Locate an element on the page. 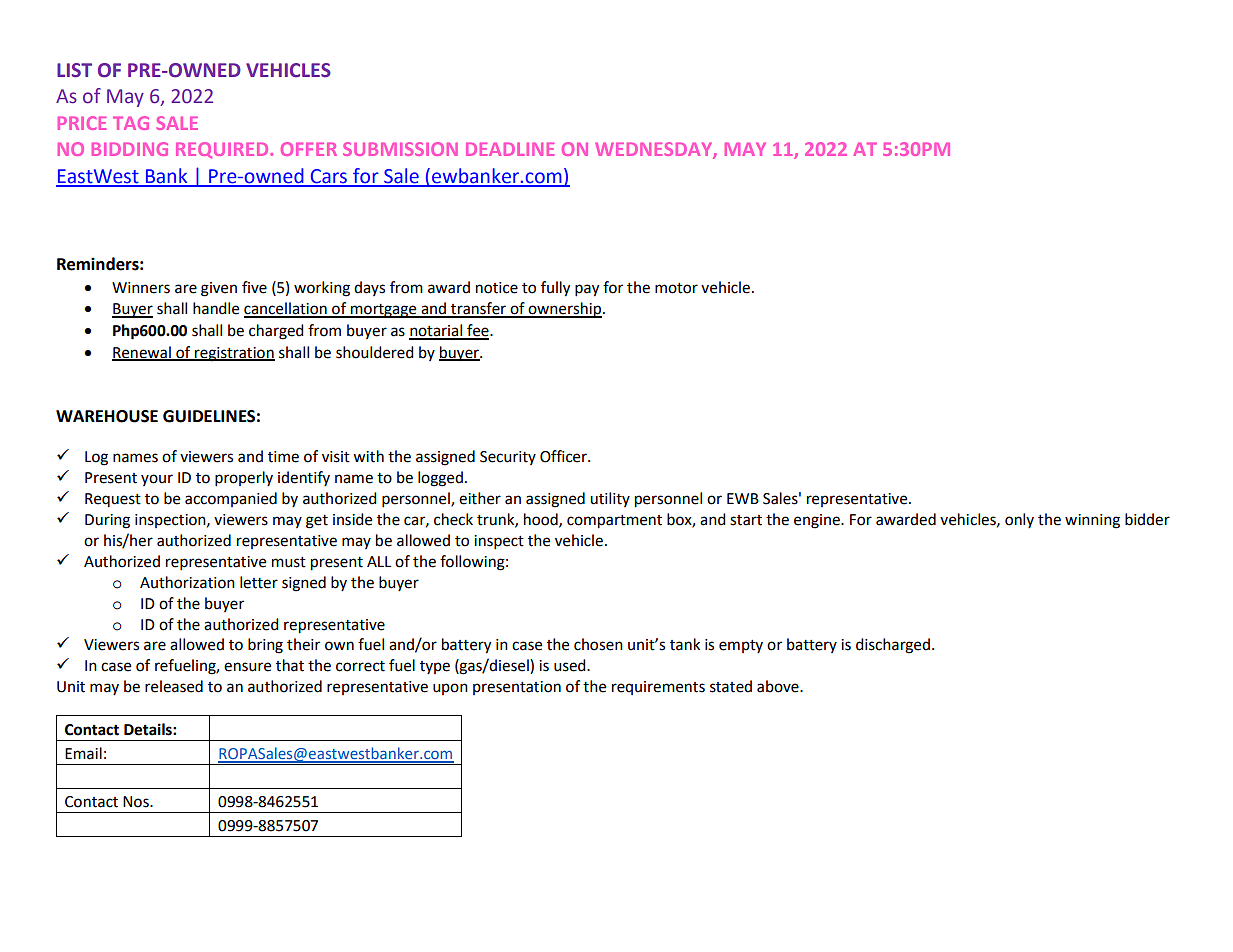  SUBMISSION is located at coordinates (400, 149).
